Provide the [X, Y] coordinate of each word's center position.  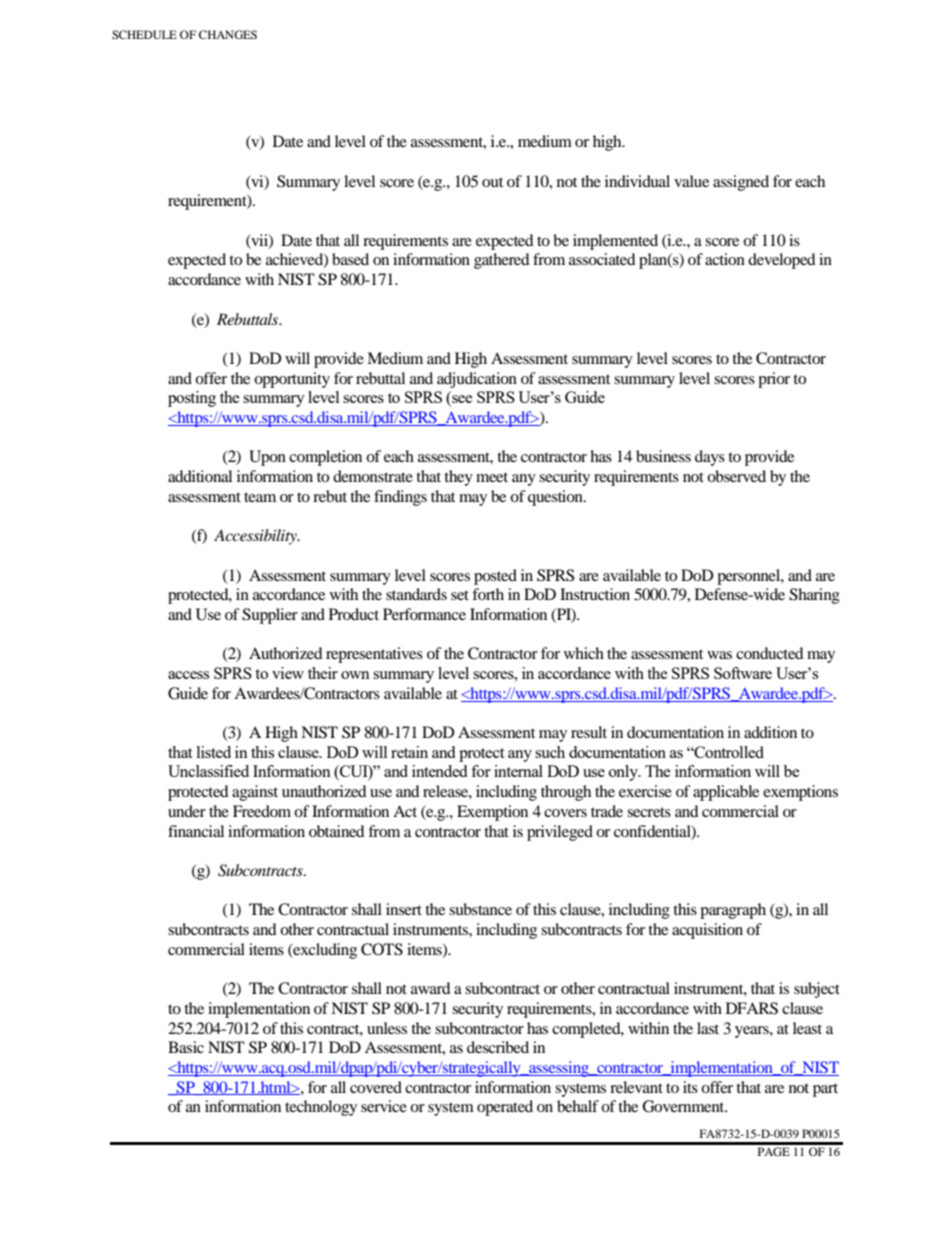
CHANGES [228, 34]
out [492, 182]
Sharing [814, 596]
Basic [186, 1047]
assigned [741, 183]
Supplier [270, 616]
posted [495, 577]
